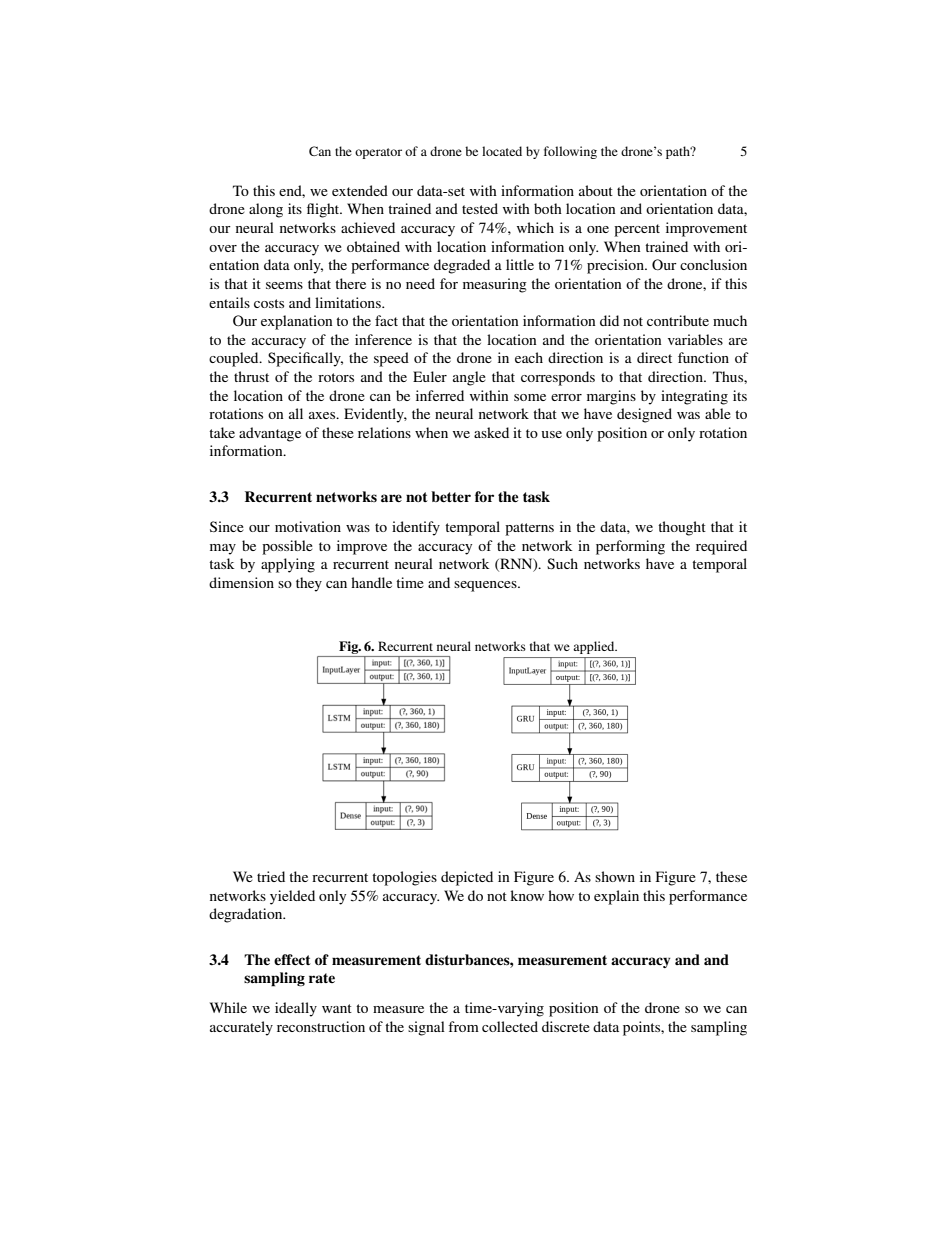  Describe the element at coordinates (480, 208) in the screenshot. I see `tested` at that location.
